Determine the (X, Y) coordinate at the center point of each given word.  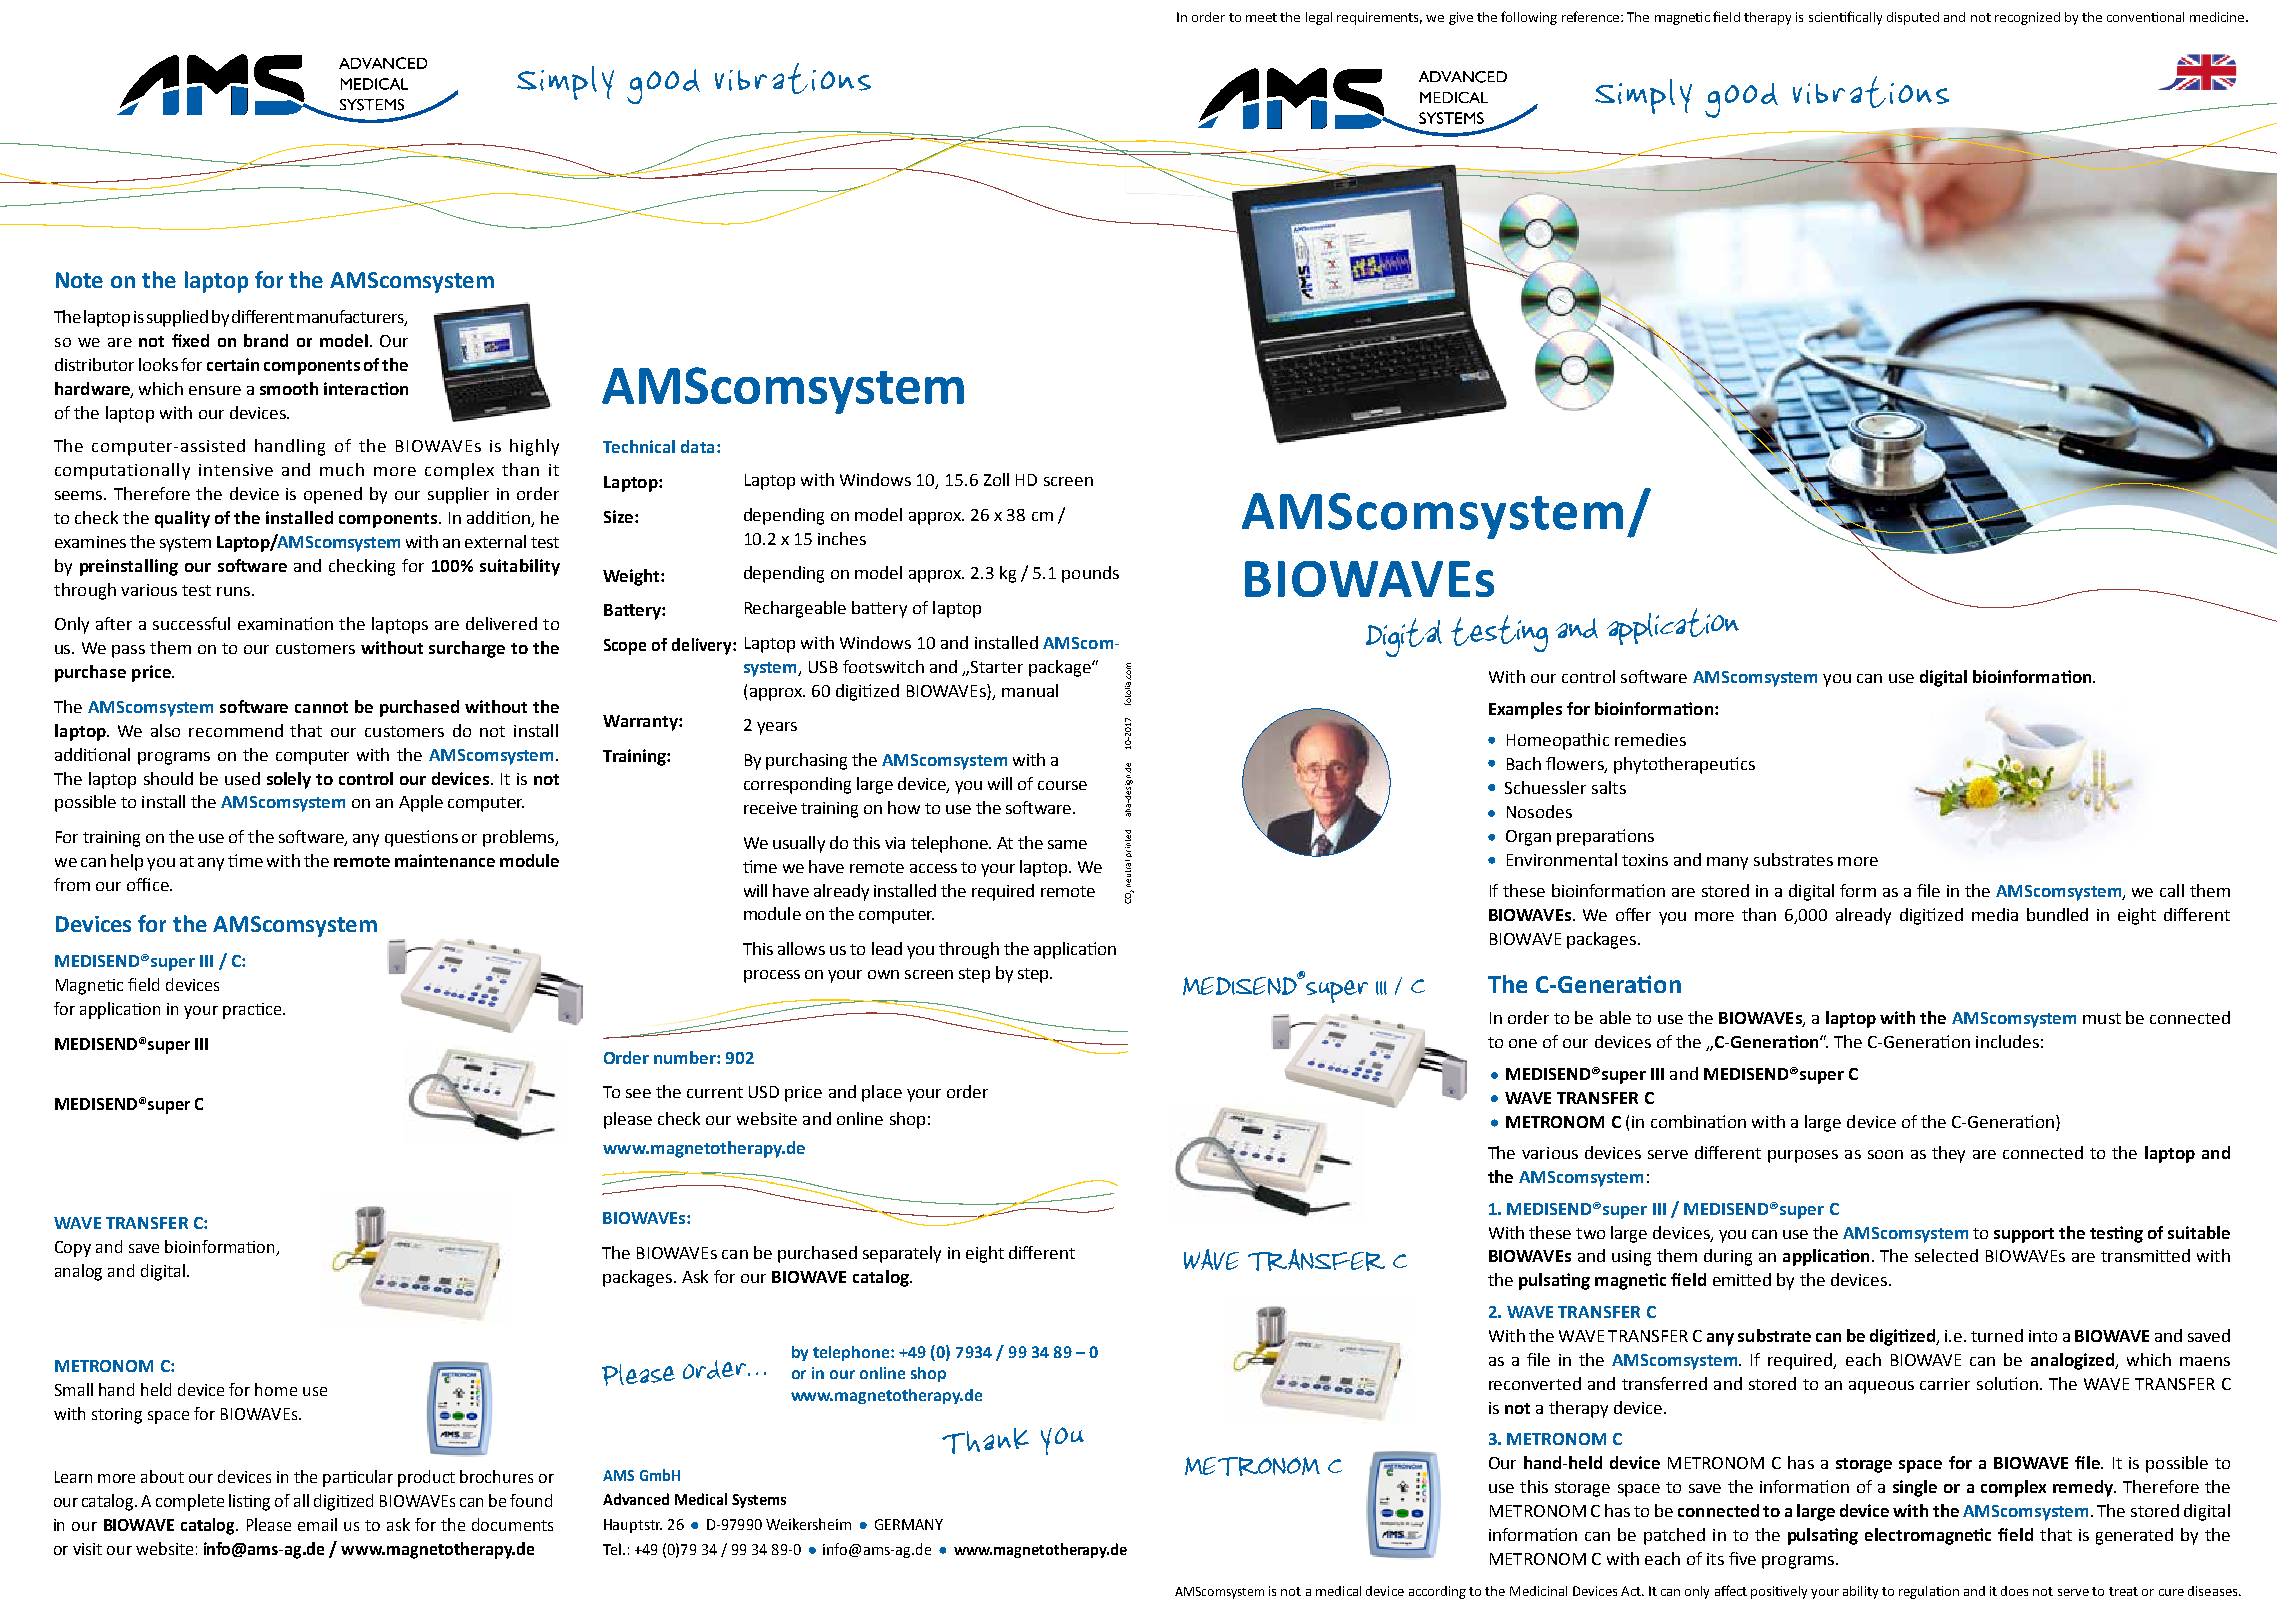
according (1437, 1592)
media (1995, 914)
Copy (73, 1249)
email (317, 1524)
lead (887, 948)
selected (1946, 1255)
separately (902, 1254)
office (149, 884)
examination (285, 623)
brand (266, 340)
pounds (1090, 574)
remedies (1650, 739)
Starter (997, 667)
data (697, 446)
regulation (1929, 1592)
